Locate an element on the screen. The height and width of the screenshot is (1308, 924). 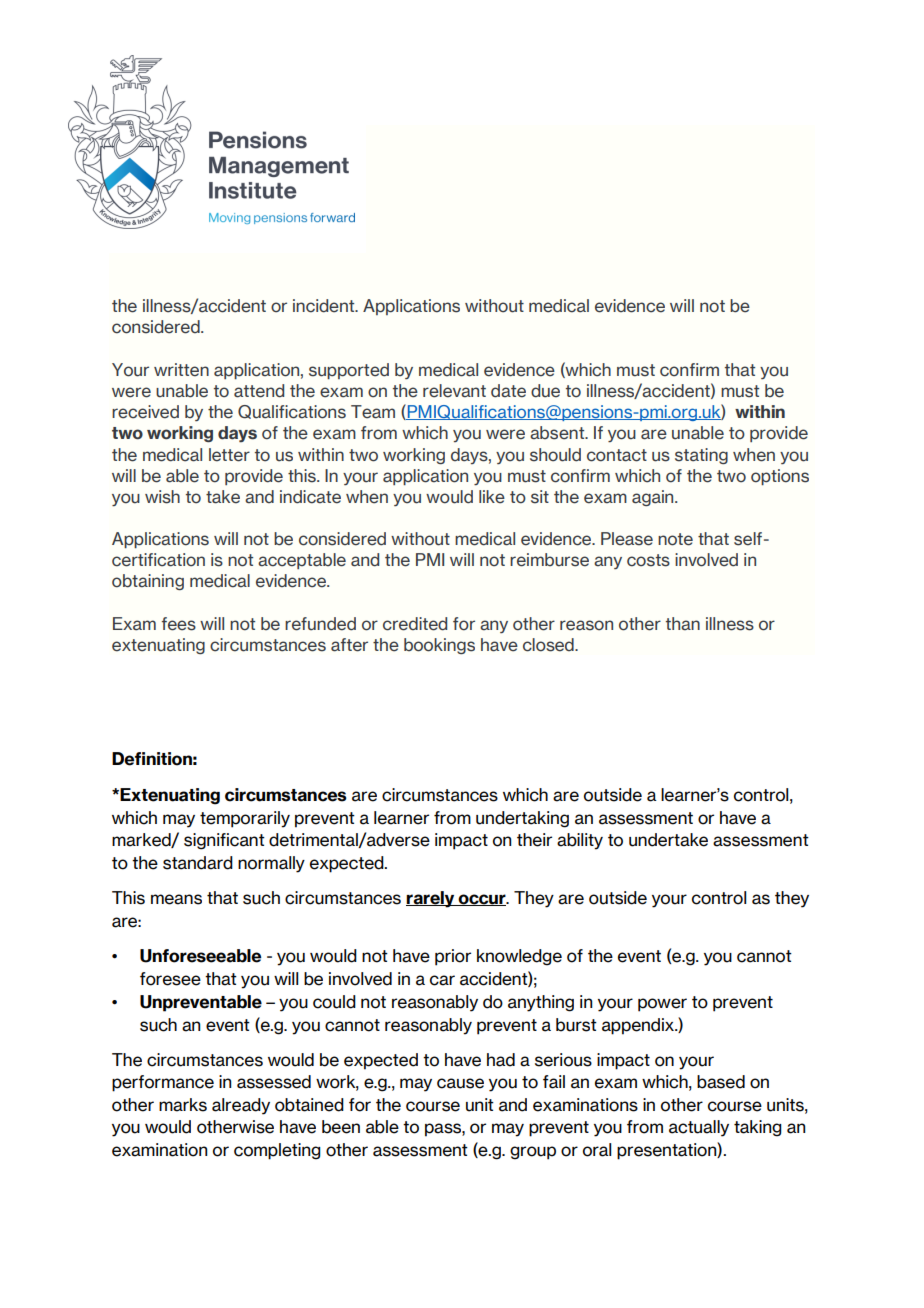
due is located at coordinates (545, 391).
